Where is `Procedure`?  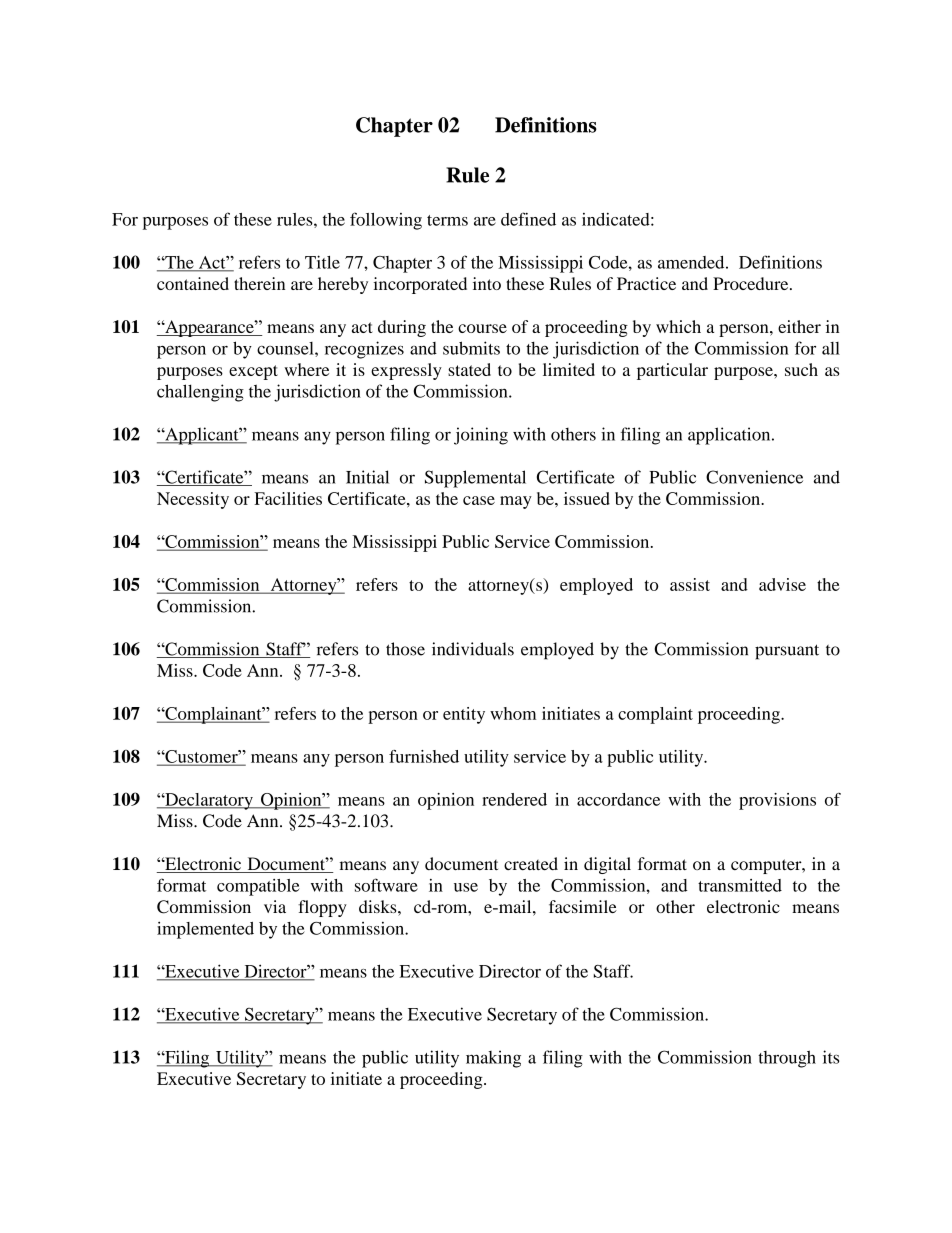
Procedure is located at coordinates (752, 283).
